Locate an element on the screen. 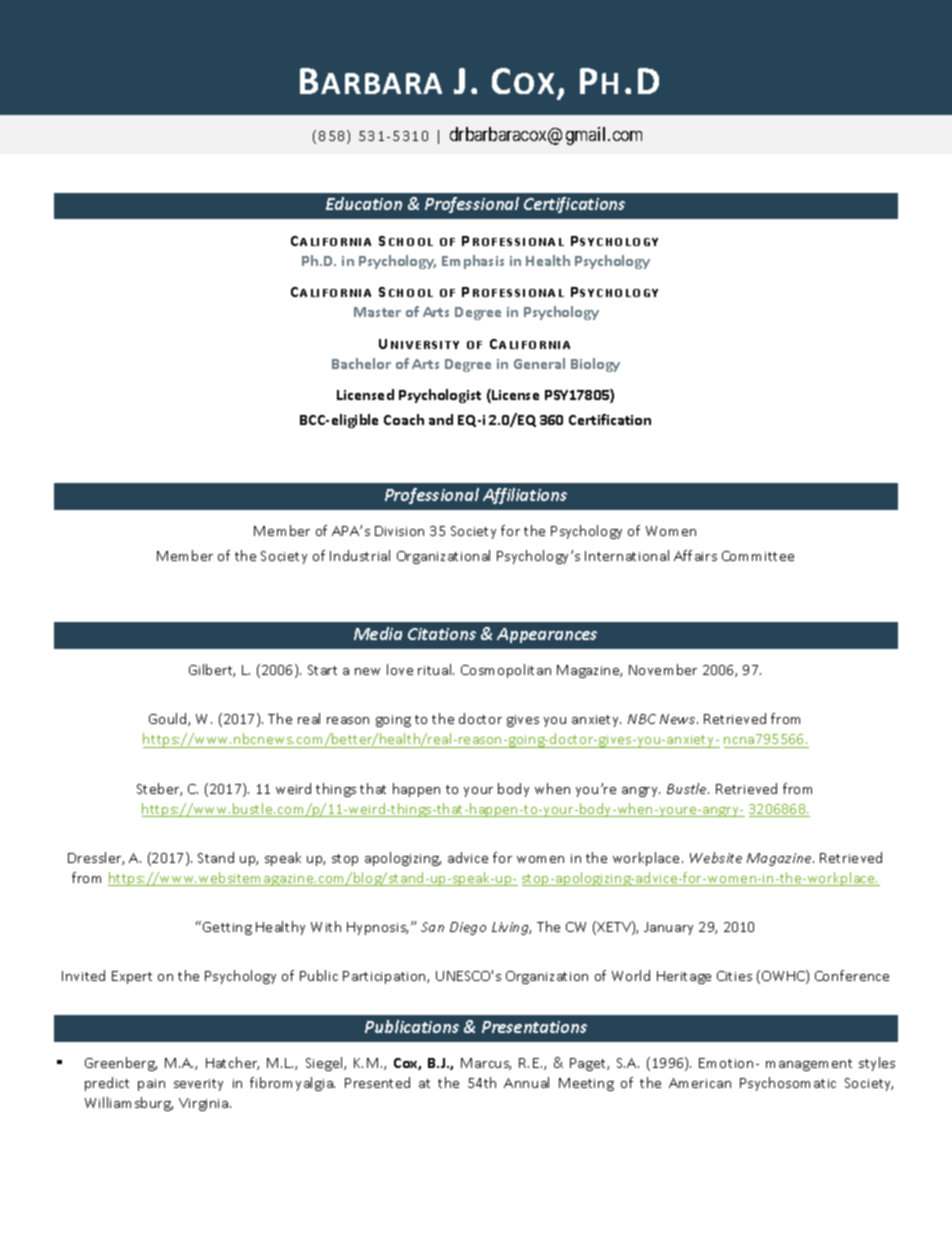 The height and width of the screenshot is (1233, 952). Affiliations is located at coordinates (525, 496).
